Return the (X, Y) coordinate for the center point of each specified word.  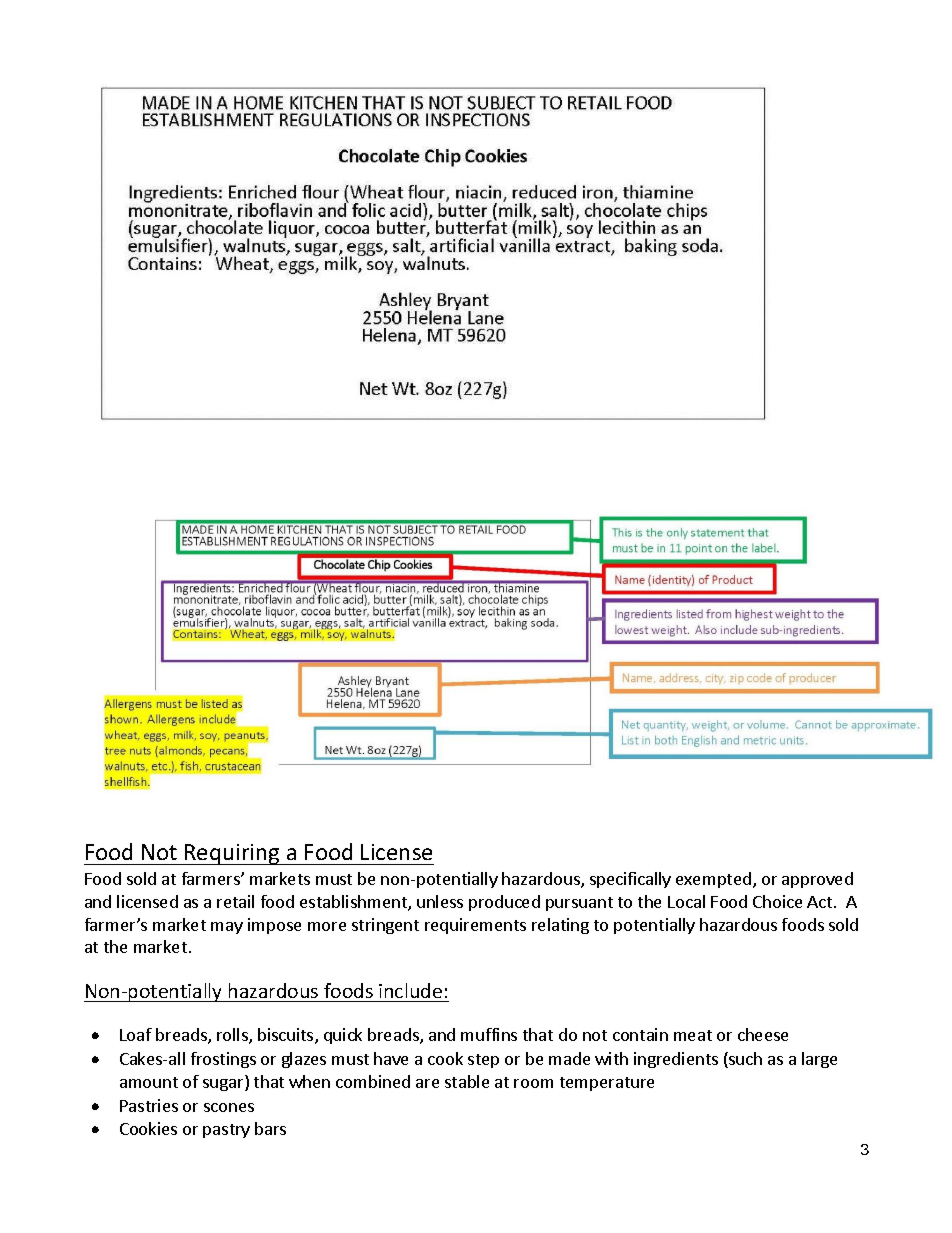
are (427, 1083)
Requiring (232, 854)
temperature (607, 1084)
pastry (226, 1131)
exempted (715, 880)
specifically (630, 880)
